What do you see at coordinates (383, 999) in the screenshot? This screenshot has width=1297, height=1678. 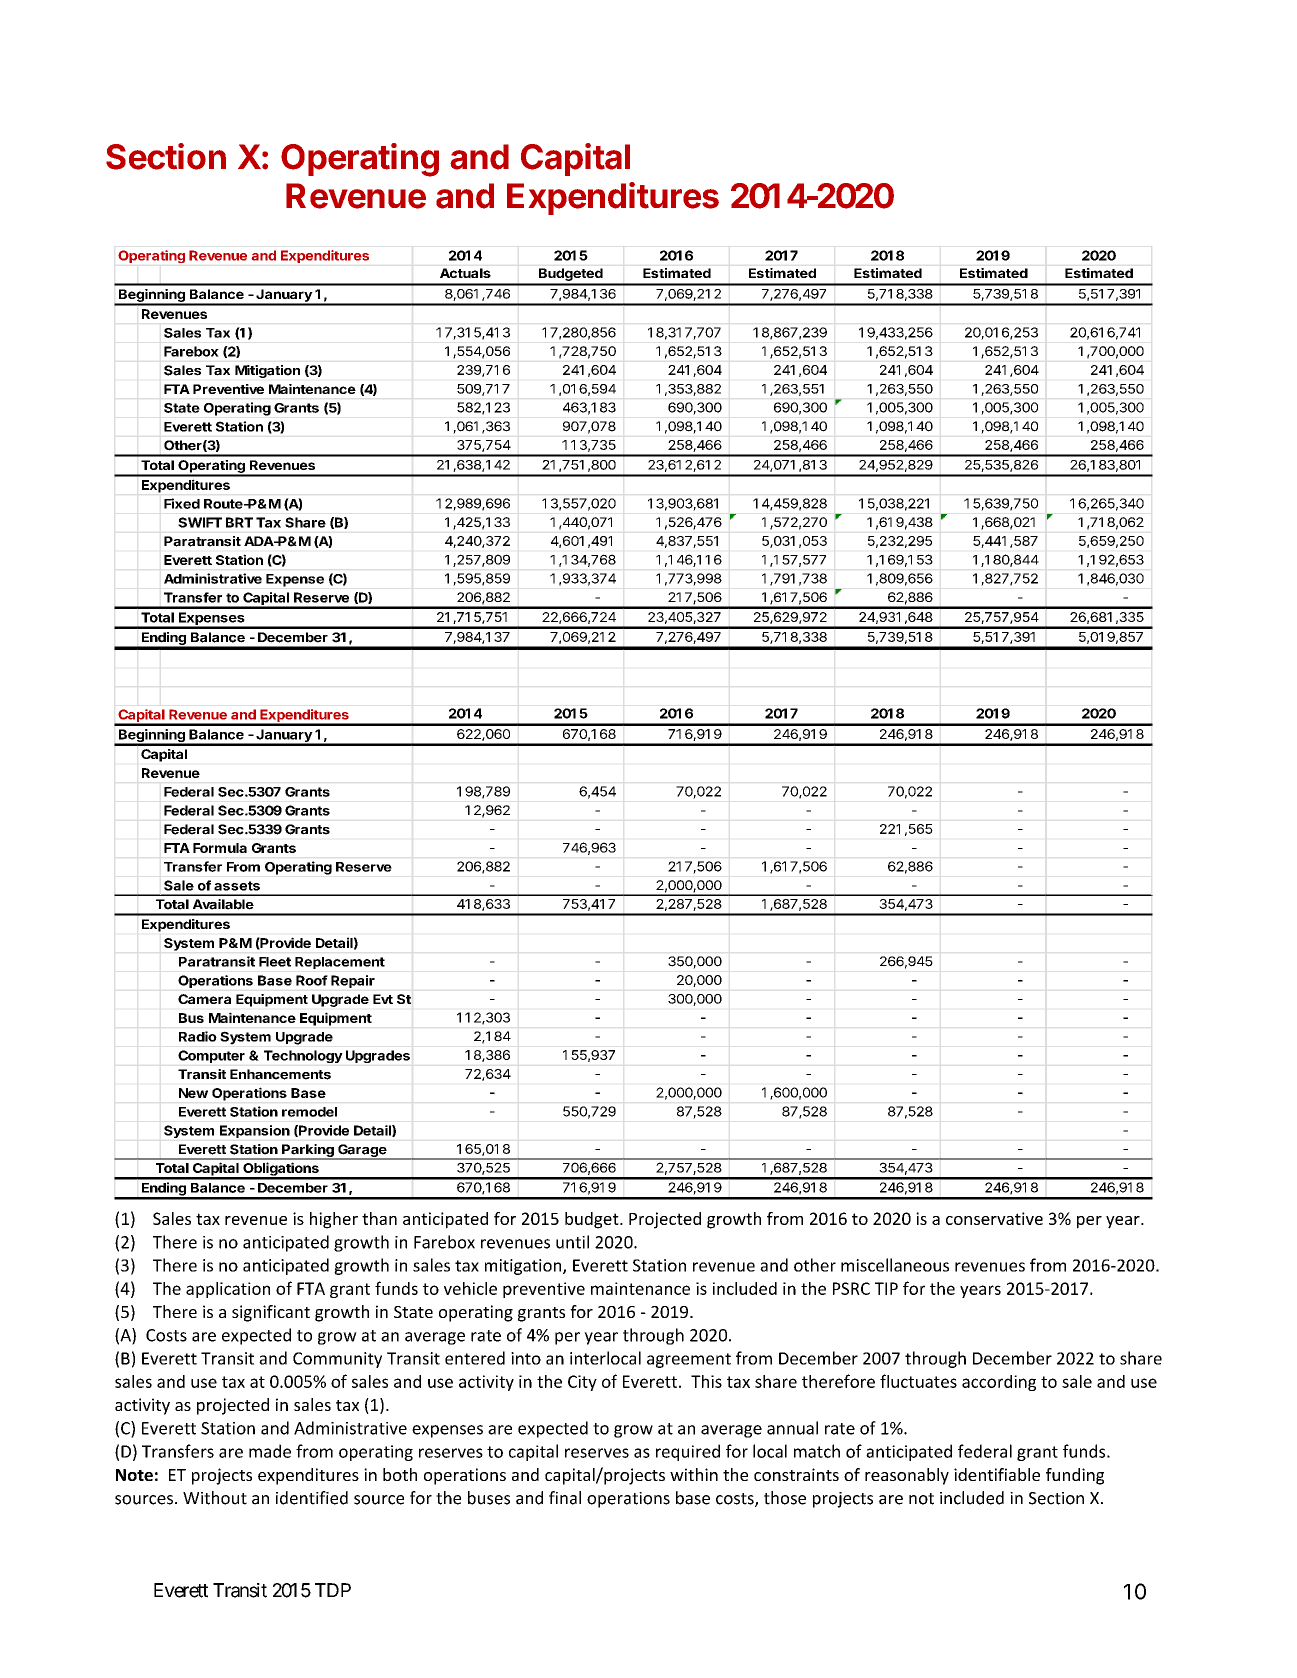 I see `Evt` at bounding box center [383, 999].
